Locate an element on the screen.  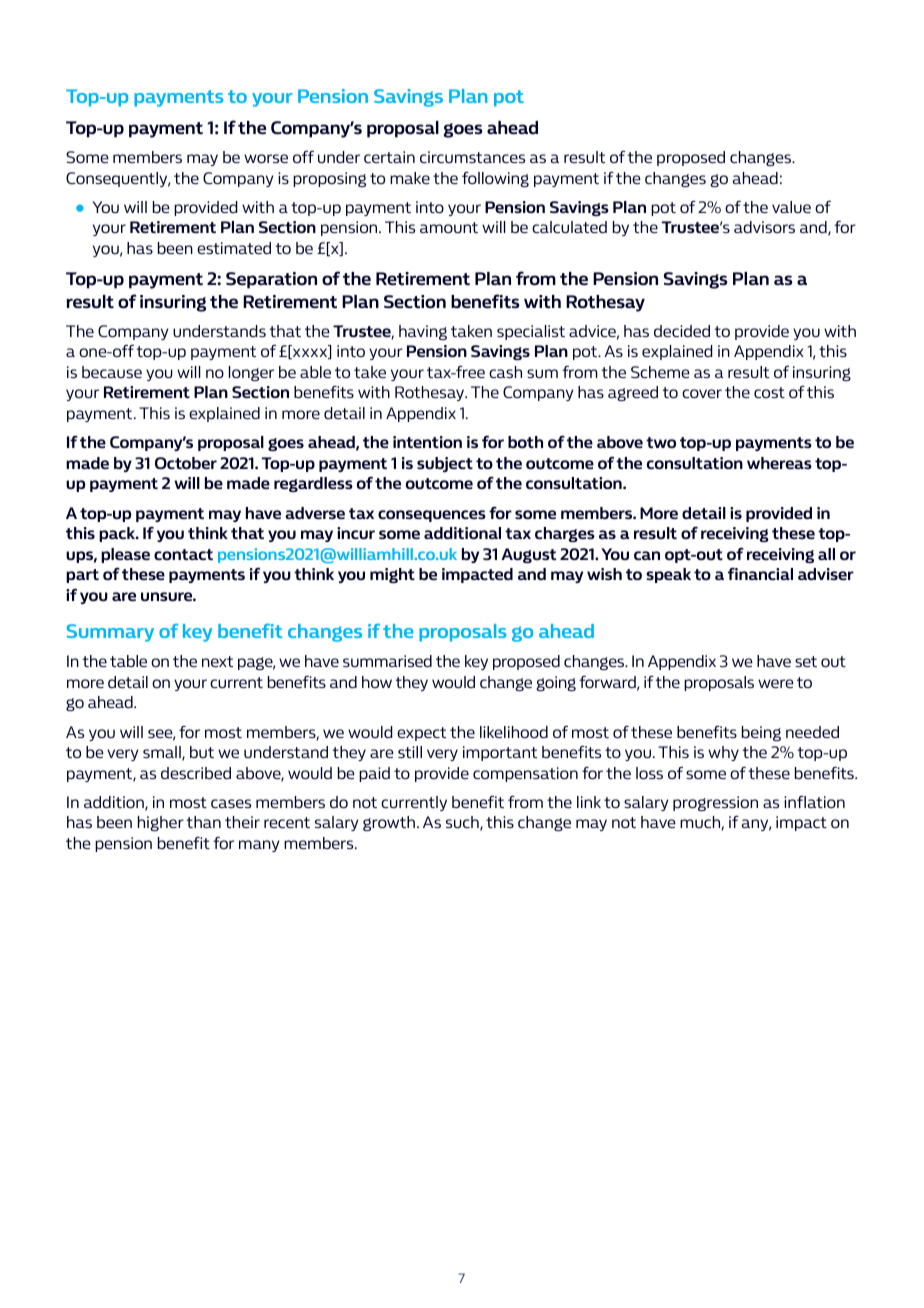
following is located at coordinates (495, 179).
